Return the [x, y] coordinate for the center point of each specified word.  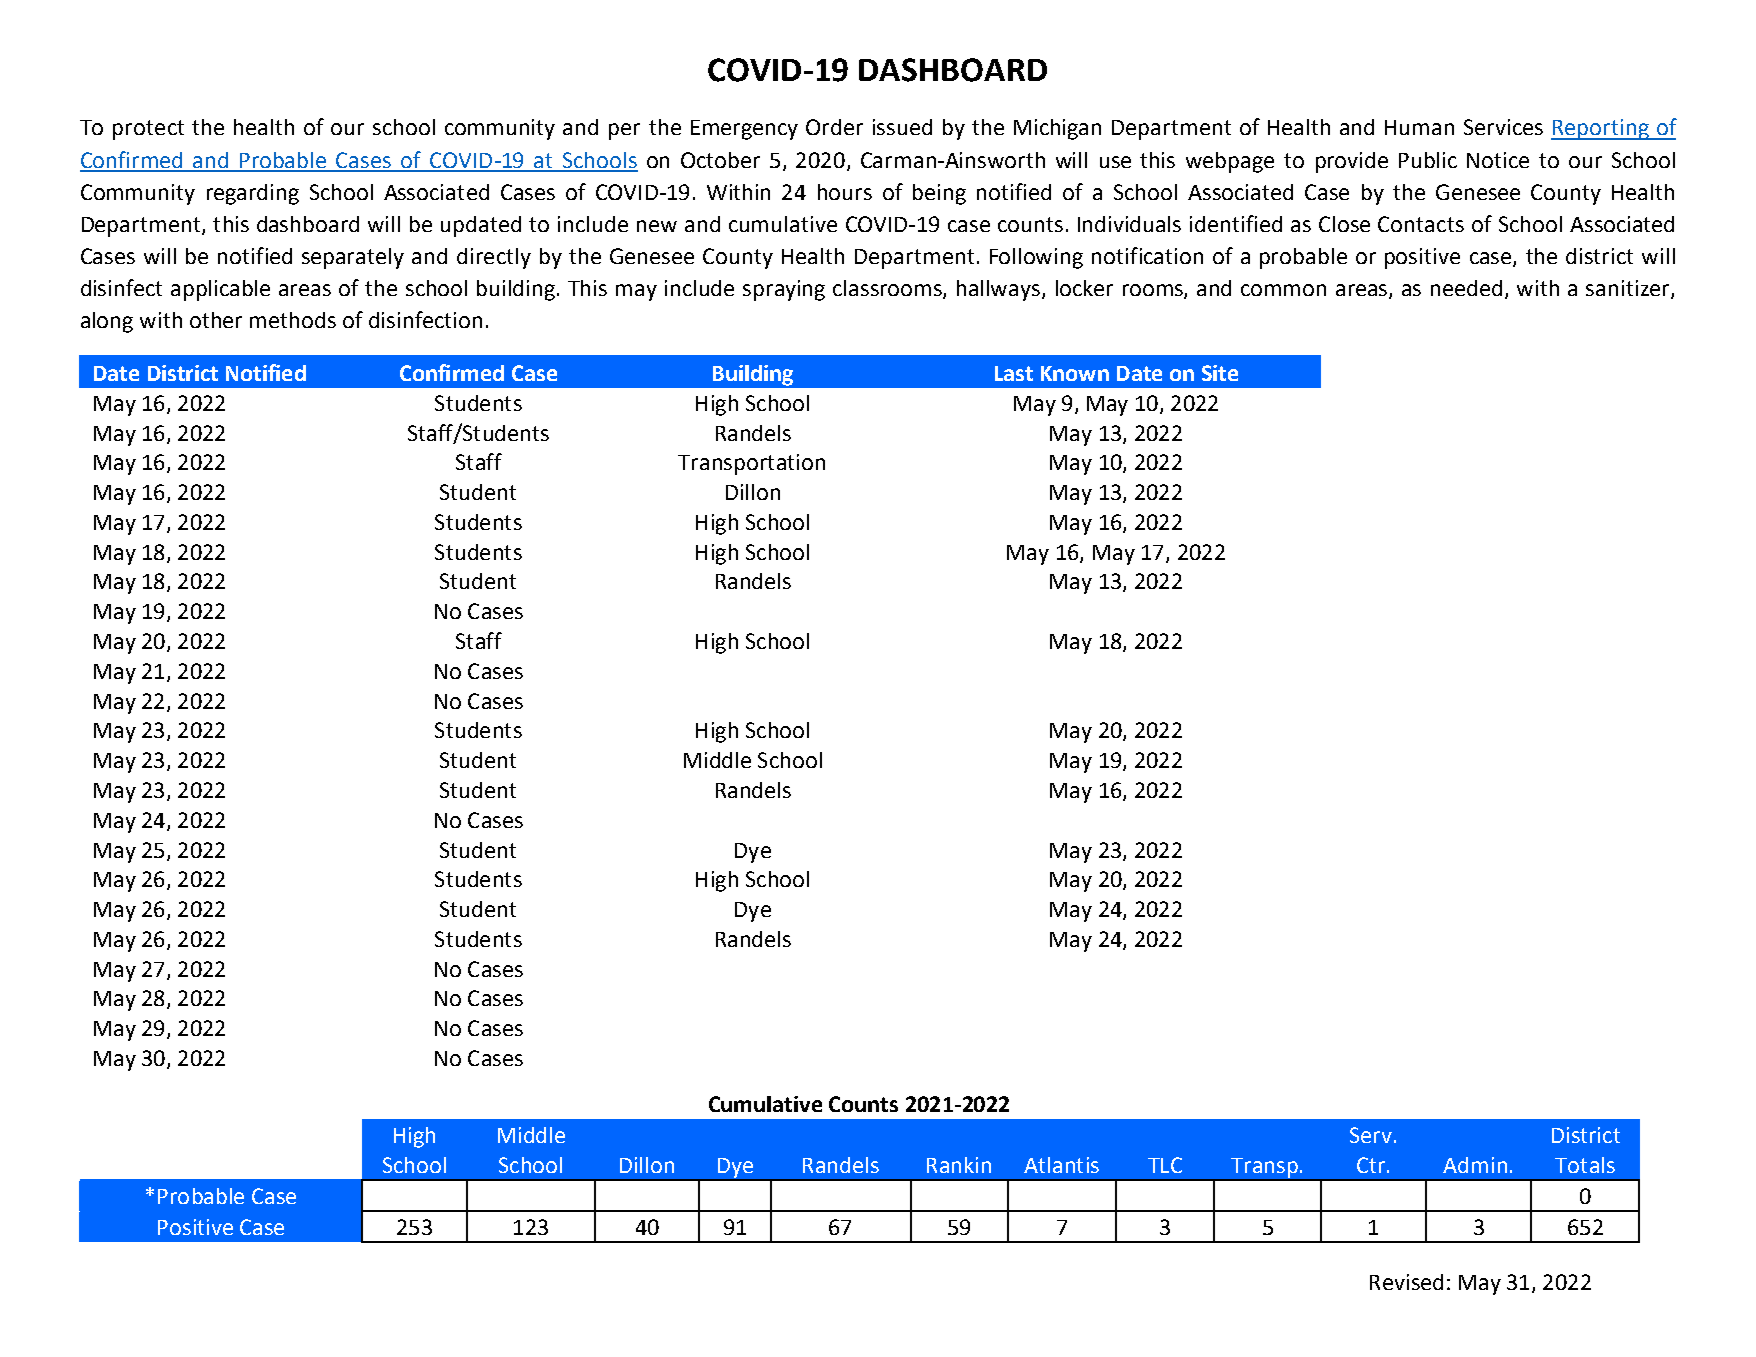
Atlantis [1061, 1165]
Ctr [1371, 1165]
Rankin [959, 1165]
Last [1014, 373]
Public [1428, 160]
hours [845, 192]
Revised [1406, 1282]
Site [1220, 373]
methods [293, 320]
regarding [253, 194]
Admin [1475, 1165]
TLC [1165, 1165]
